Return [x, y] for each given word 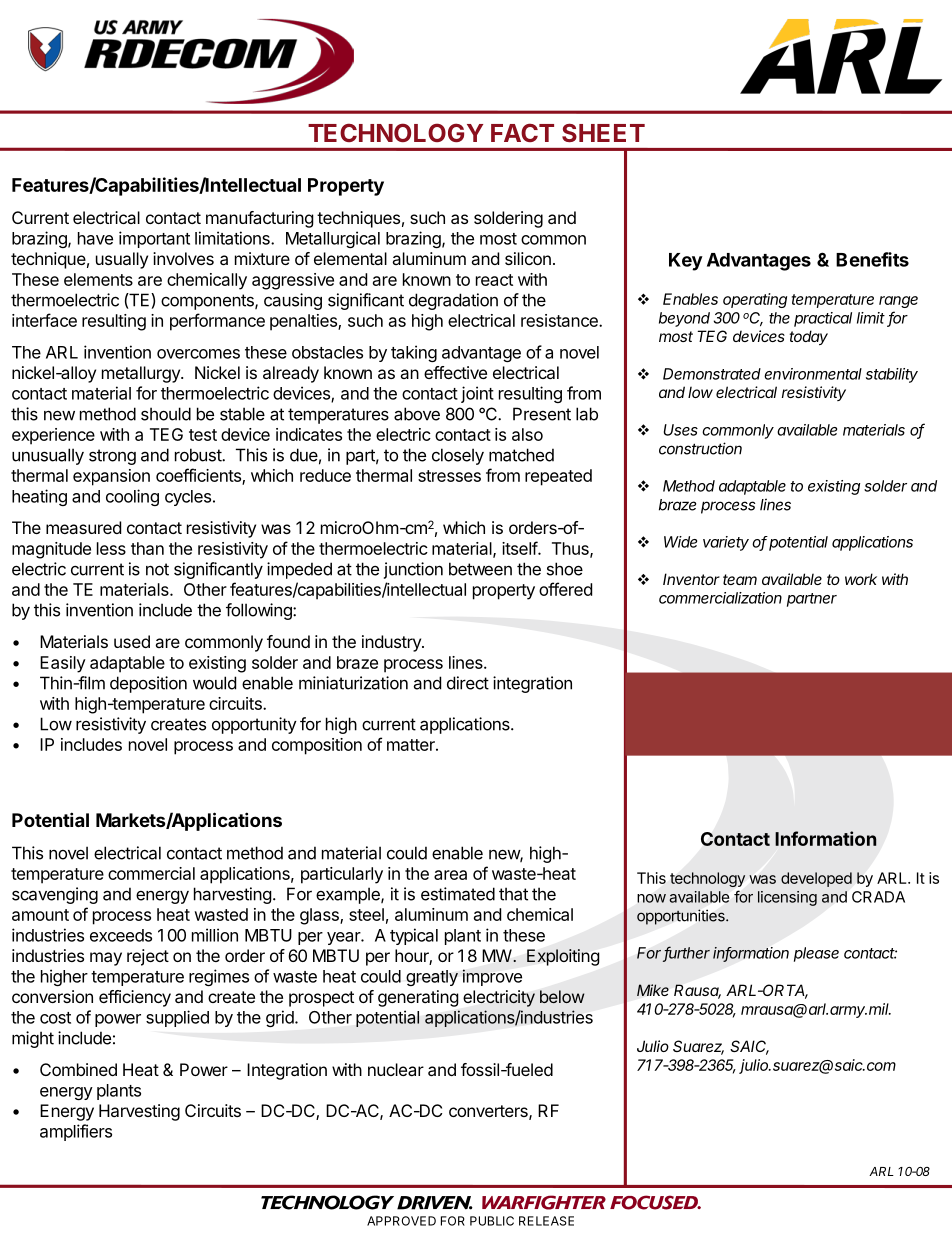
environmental [813, 374]
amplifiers [76, 1132]
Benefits [872, 259]
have [95, 238]
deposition [148, 684]
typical [414, 936]
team [740, 579]
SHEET [603, 132]
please [816, 954]
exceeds [121, 935]
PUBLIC [492, 1221]
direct [468, 683]
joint [477, 394]
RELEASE [546, 1221]
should [166, 414]
